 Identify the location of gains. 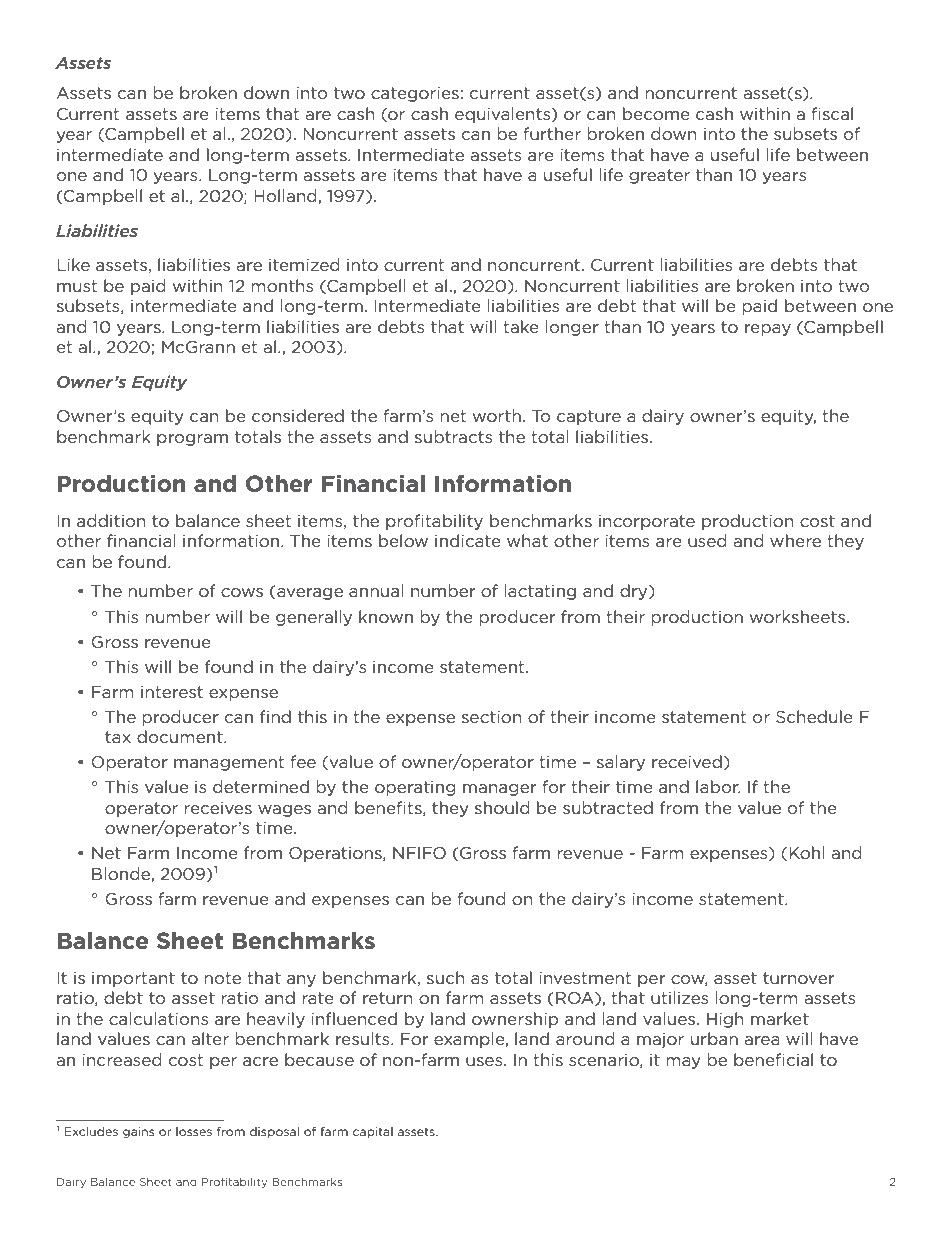
(138, 1132).
